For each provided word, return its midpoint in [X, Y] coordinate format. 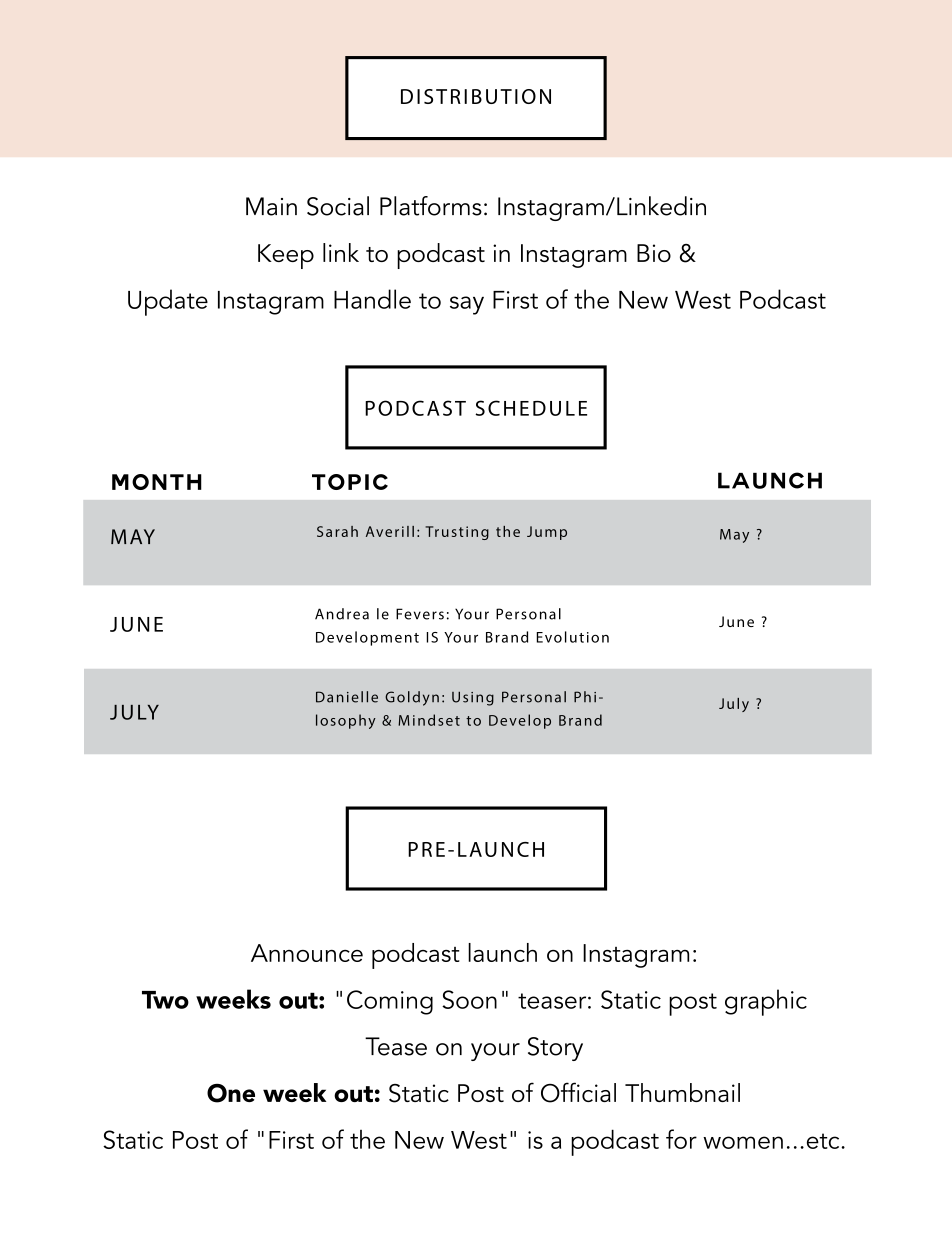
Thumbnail [682, 1092]
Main [271, 206]
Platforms [431, 206]
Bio [654, 253]
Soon [469, 999]
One [231, 1093]
